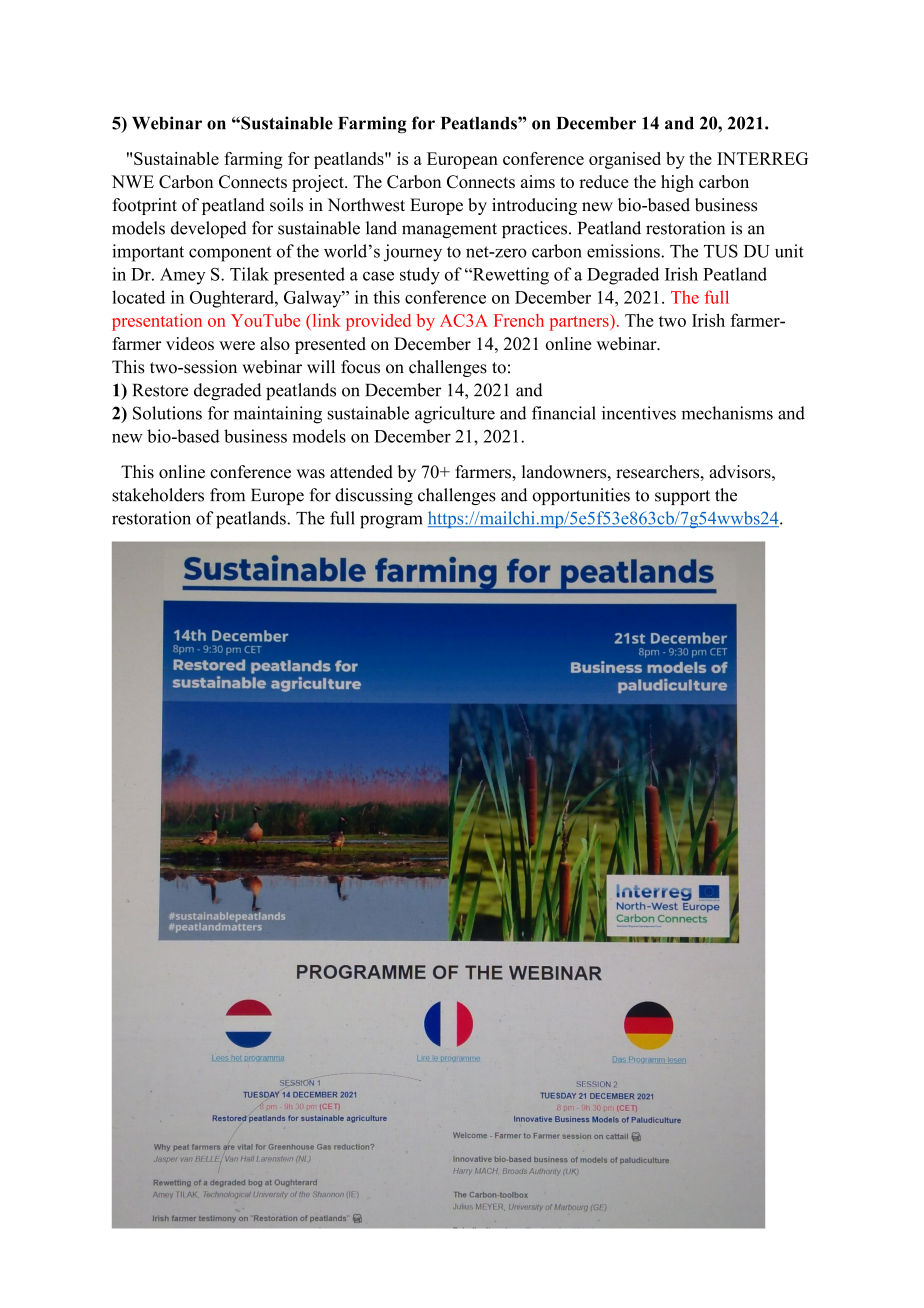 This page has width=924, height=1308. Describe the element at coordinates (227, 495) in the page. I see `from` at that location.
